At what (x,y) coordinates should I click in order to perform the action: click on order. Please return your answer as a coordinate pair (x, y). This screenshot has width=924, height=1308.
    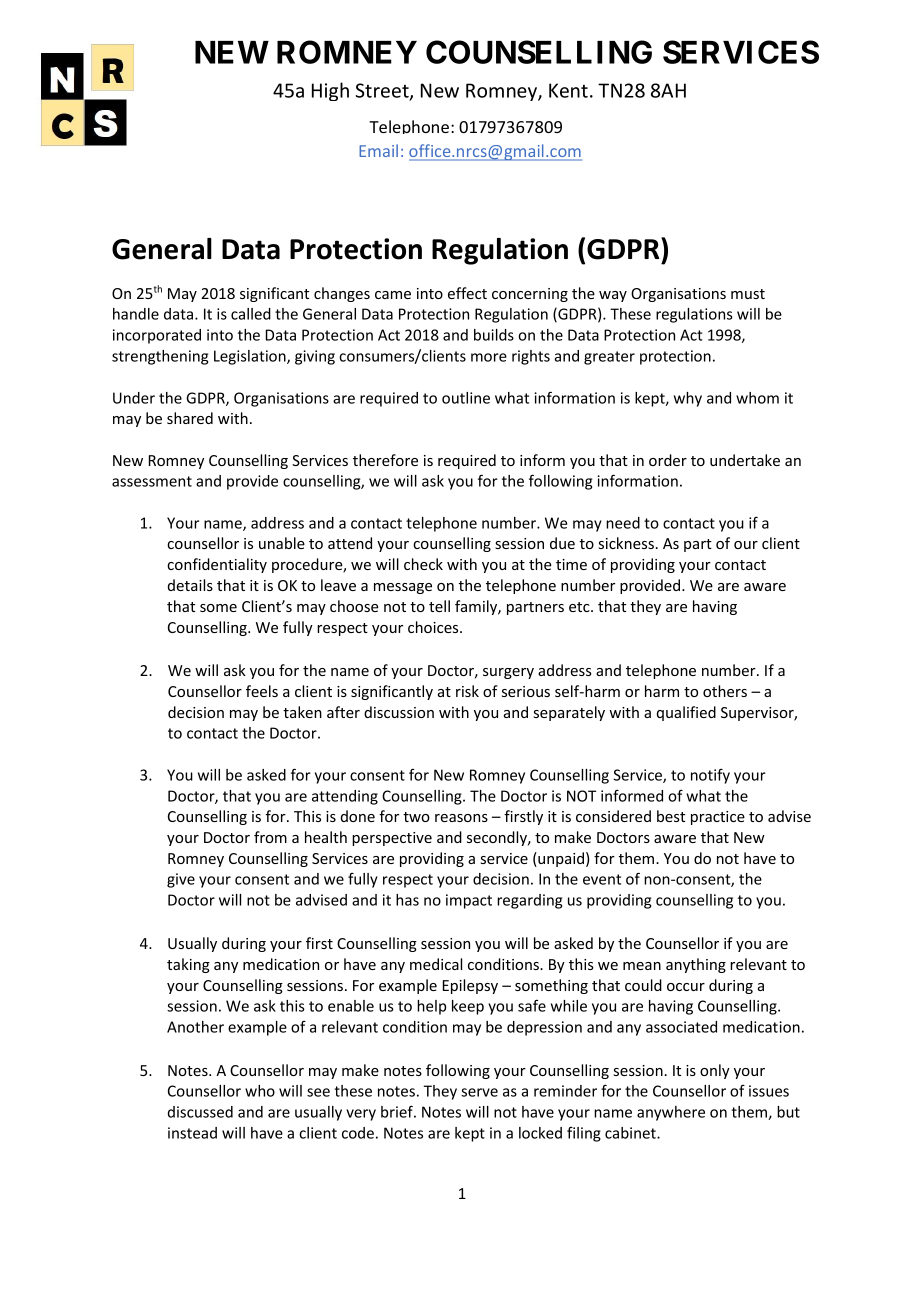
    Looking at the image, I should click on (668, 460).
